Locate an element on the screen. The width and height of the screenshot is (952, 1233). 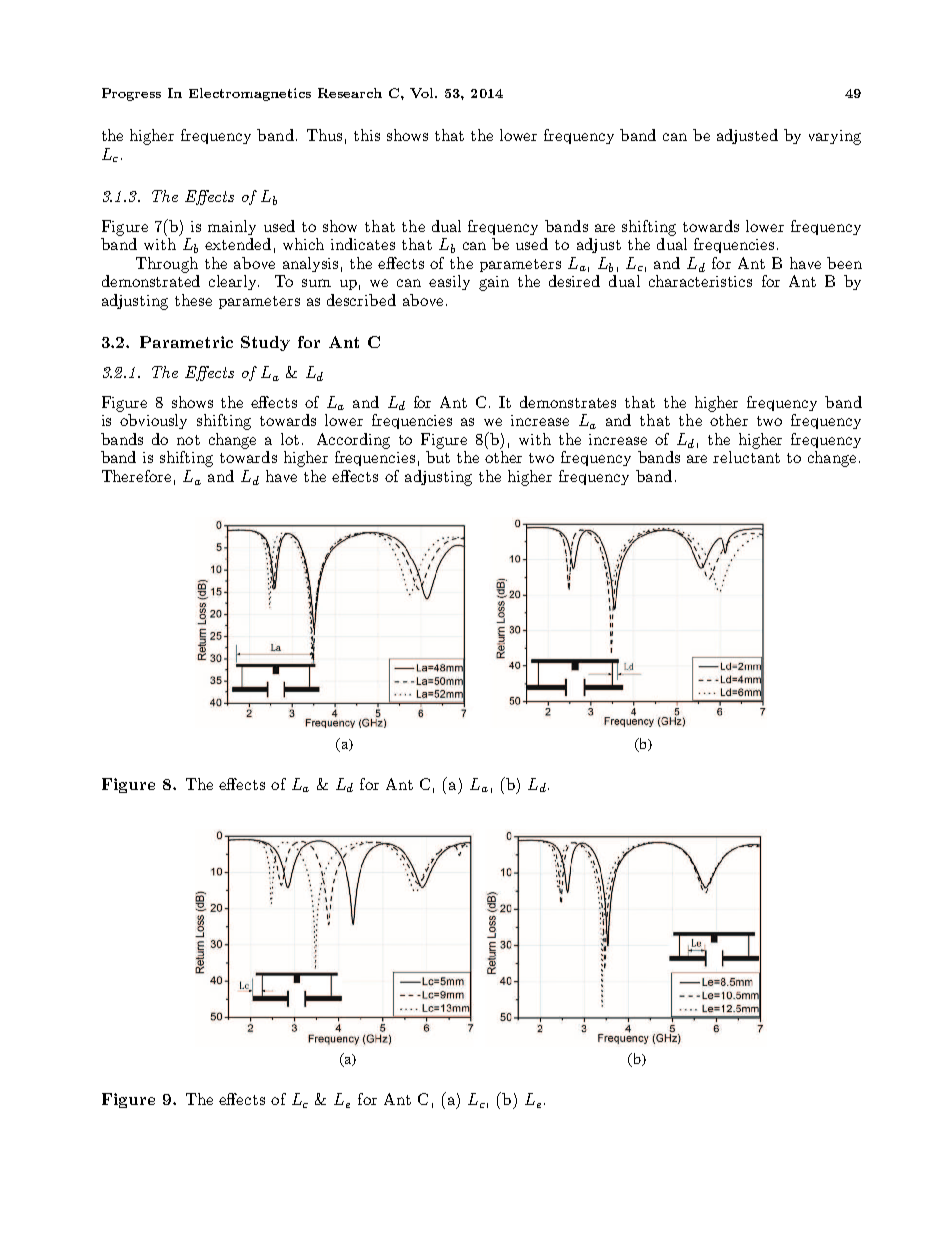
gain is located at coordinates (494, 283).
